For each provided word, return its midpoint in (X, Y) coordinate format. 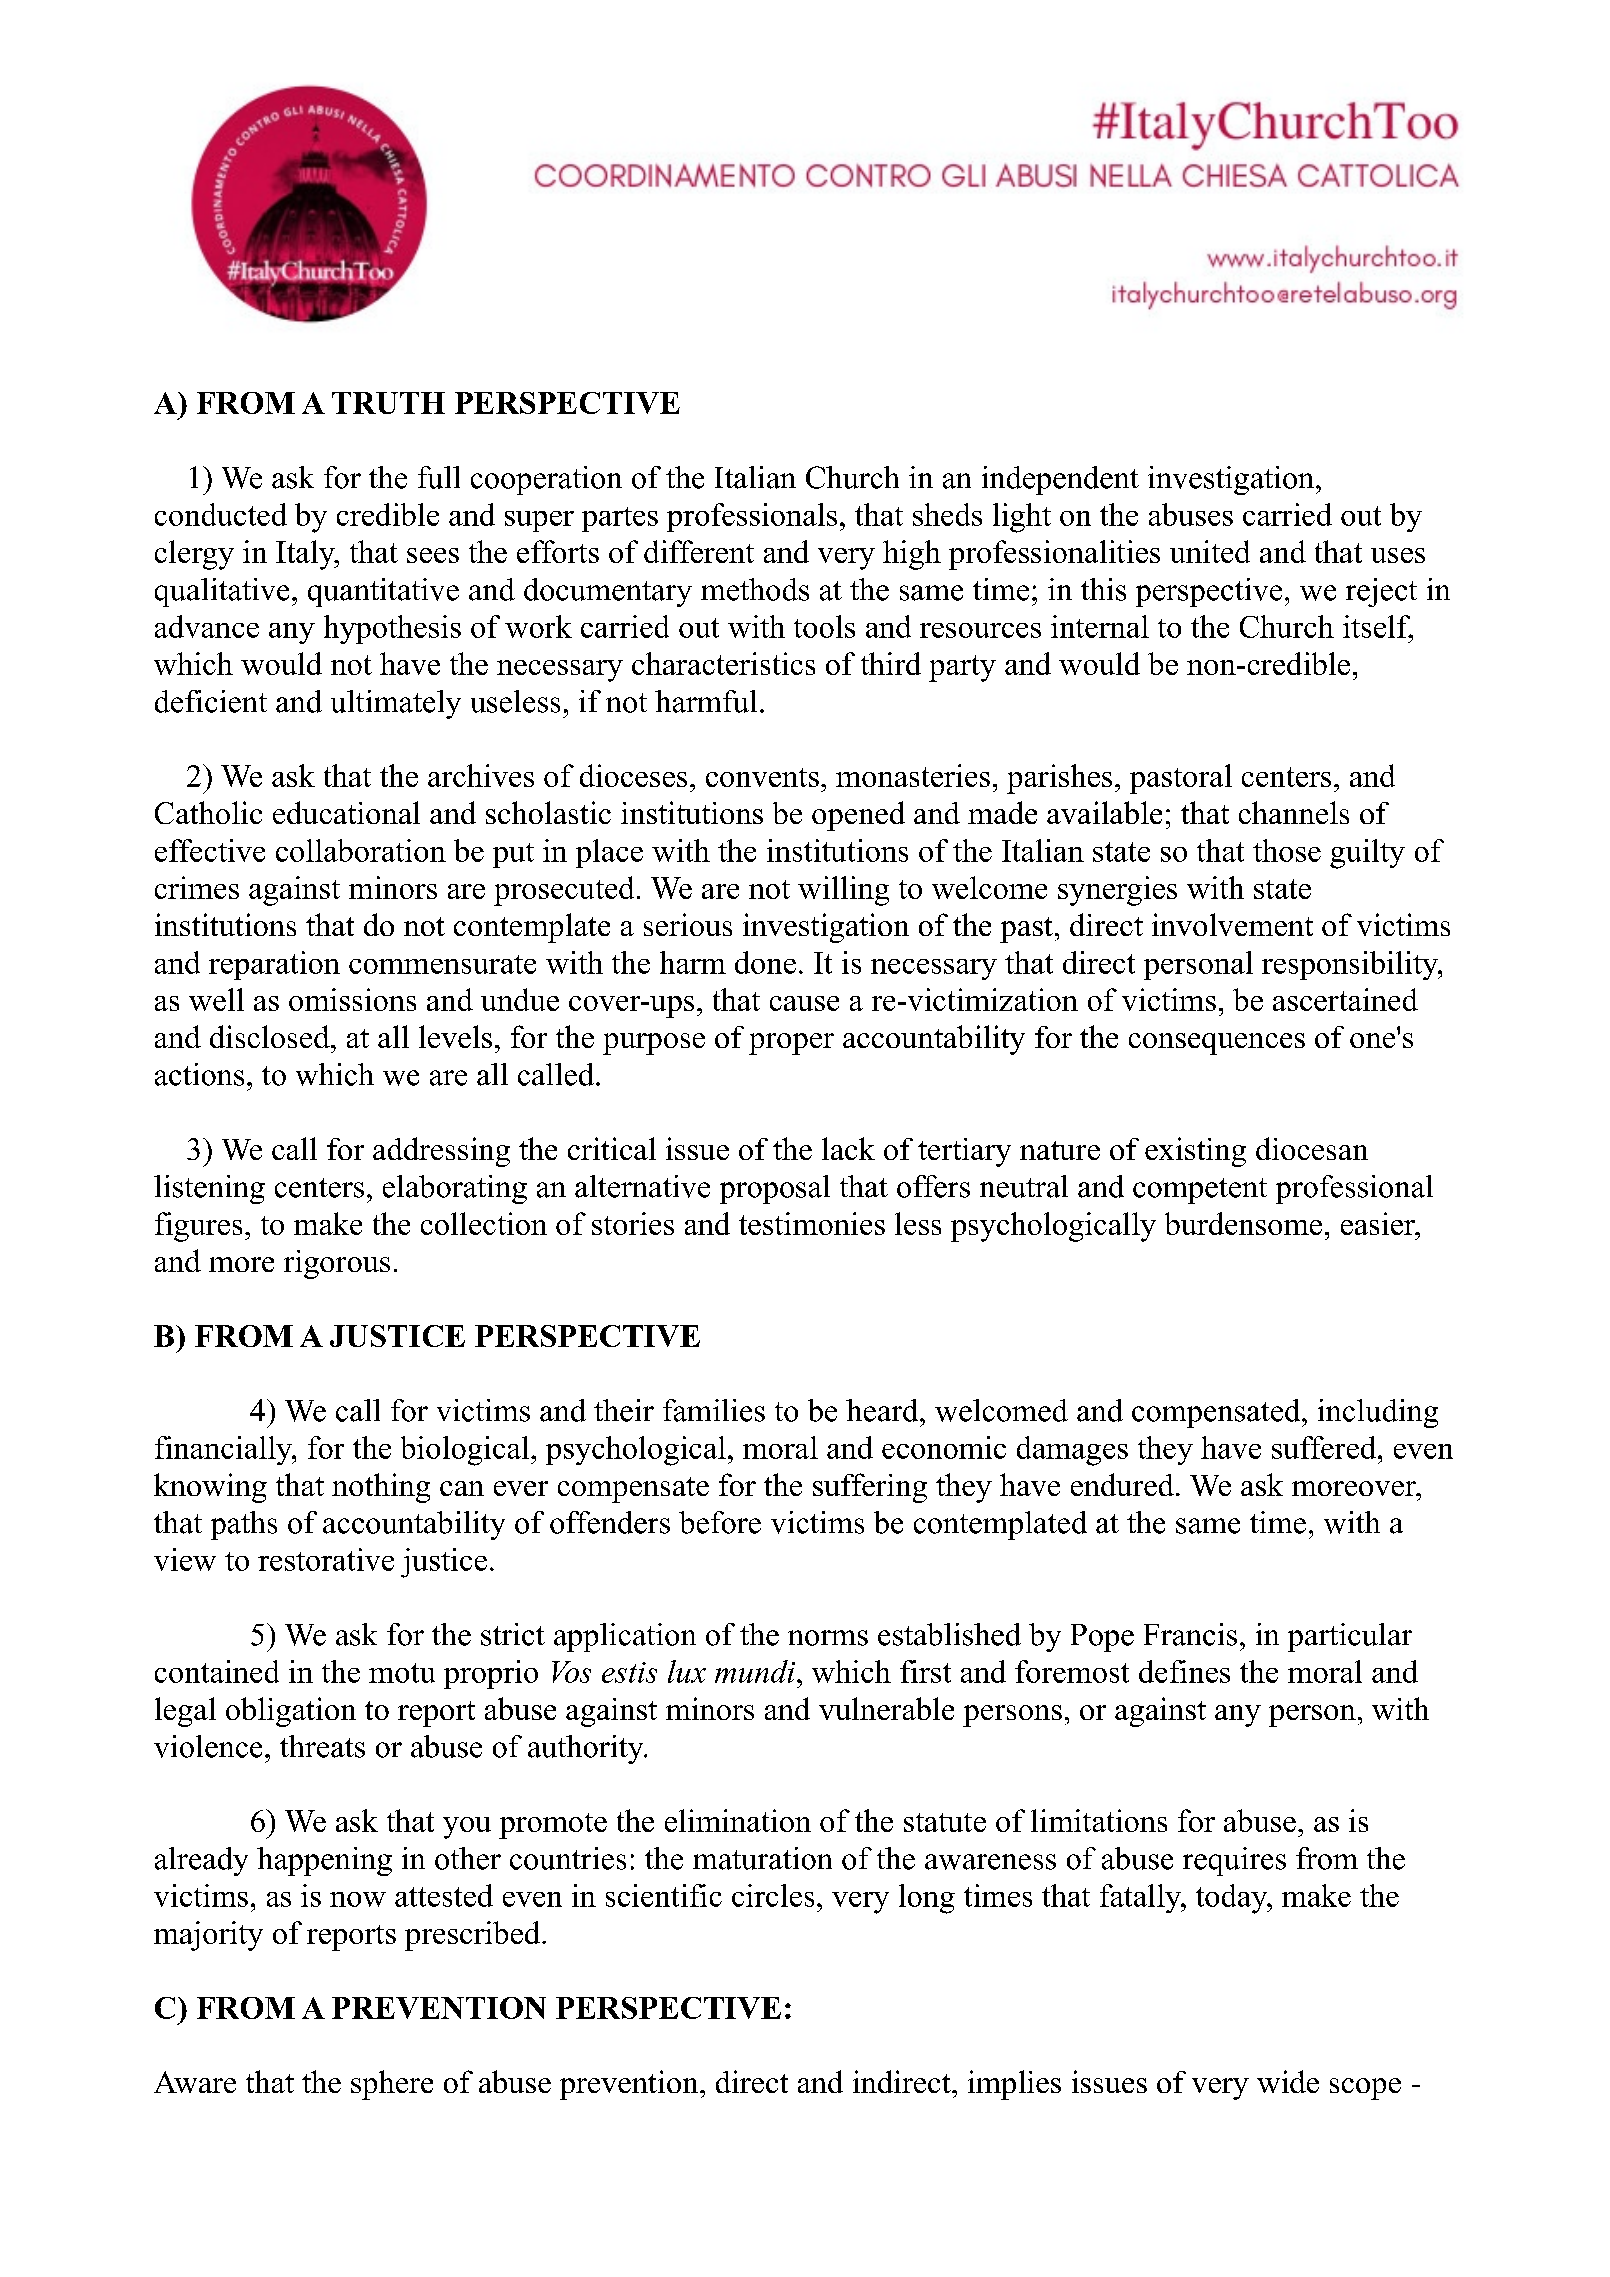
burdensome (1243, 1223)
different (699, 551)
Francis (1190, 1634)
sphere (392, 2085)
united (1210, 551)
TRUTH (388, 403)
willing (843, 891)
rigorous (337, 1264)
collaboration (361, 850)
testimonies (812, 1223)
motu (402, 1673)
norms (828, 1638)
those (1287, 850)
